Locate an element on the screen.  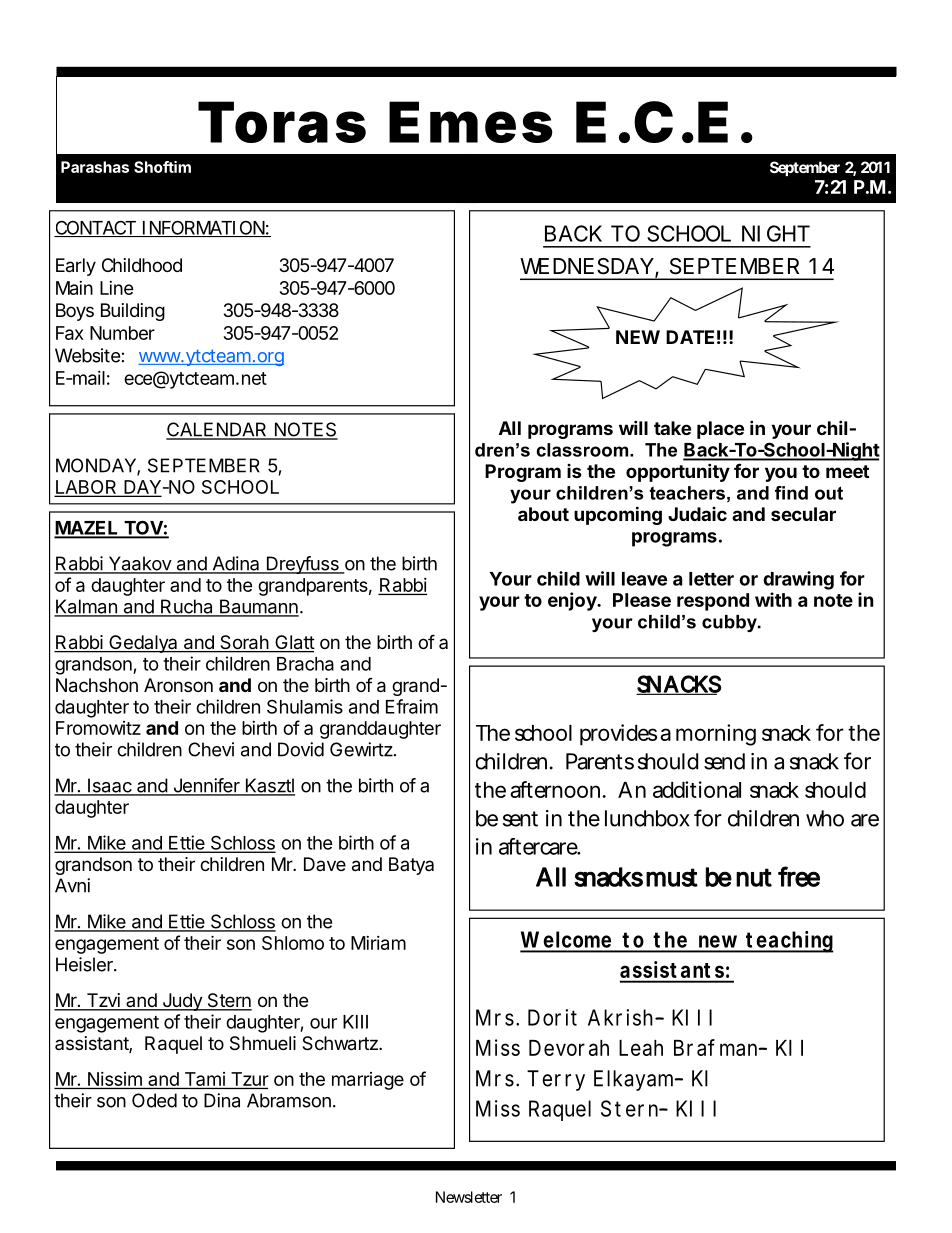
enjoy is located at coordinates (573, 601).
